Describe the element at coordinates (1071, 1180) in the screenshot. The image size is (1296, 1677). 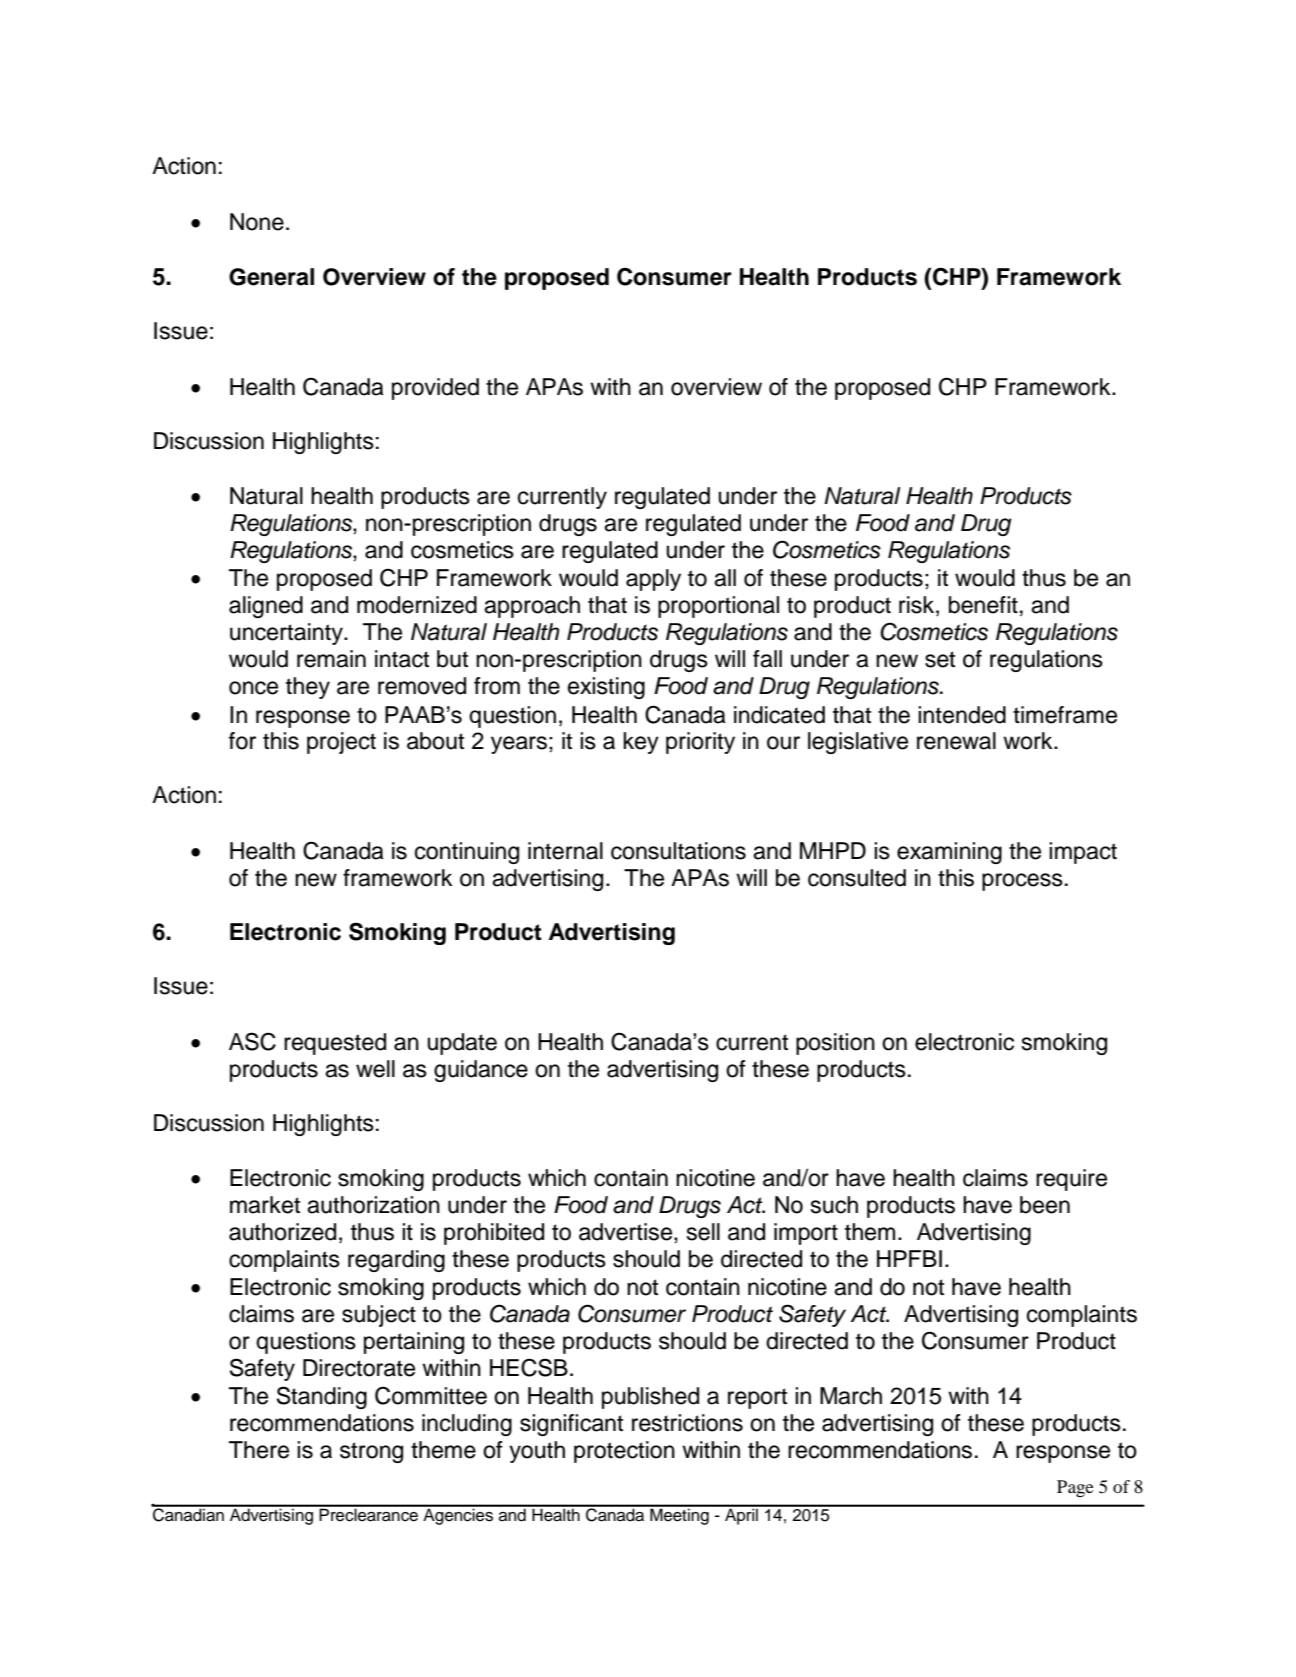
I see `require` at that location.
